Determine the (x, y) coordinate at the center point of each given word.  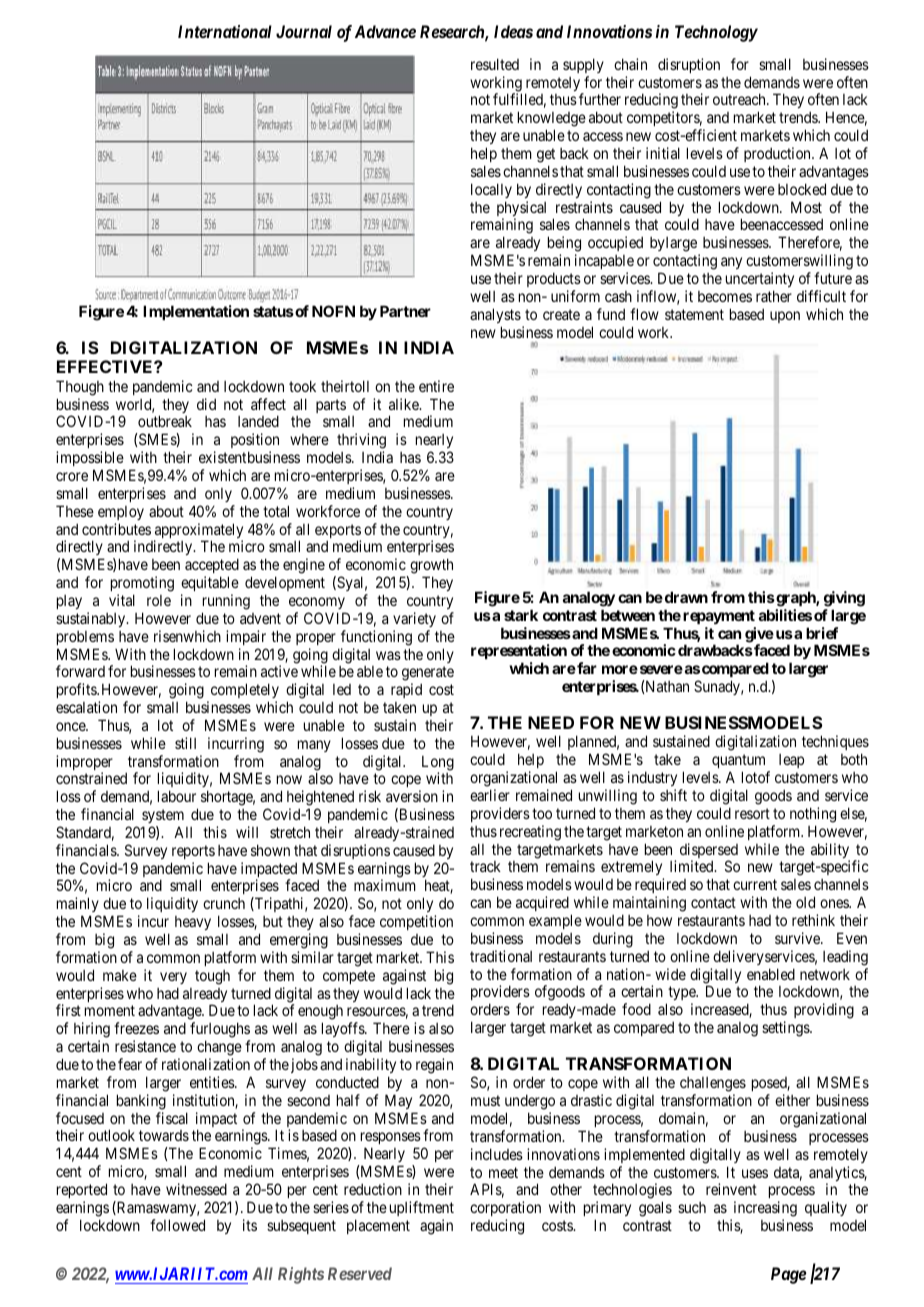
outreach (740, 99)
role (159, 600)
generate (428, 675)
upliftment (422, 1208)
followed (177, 1225)
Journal (304, 31)
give (759, 636)
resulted (495, 64)
